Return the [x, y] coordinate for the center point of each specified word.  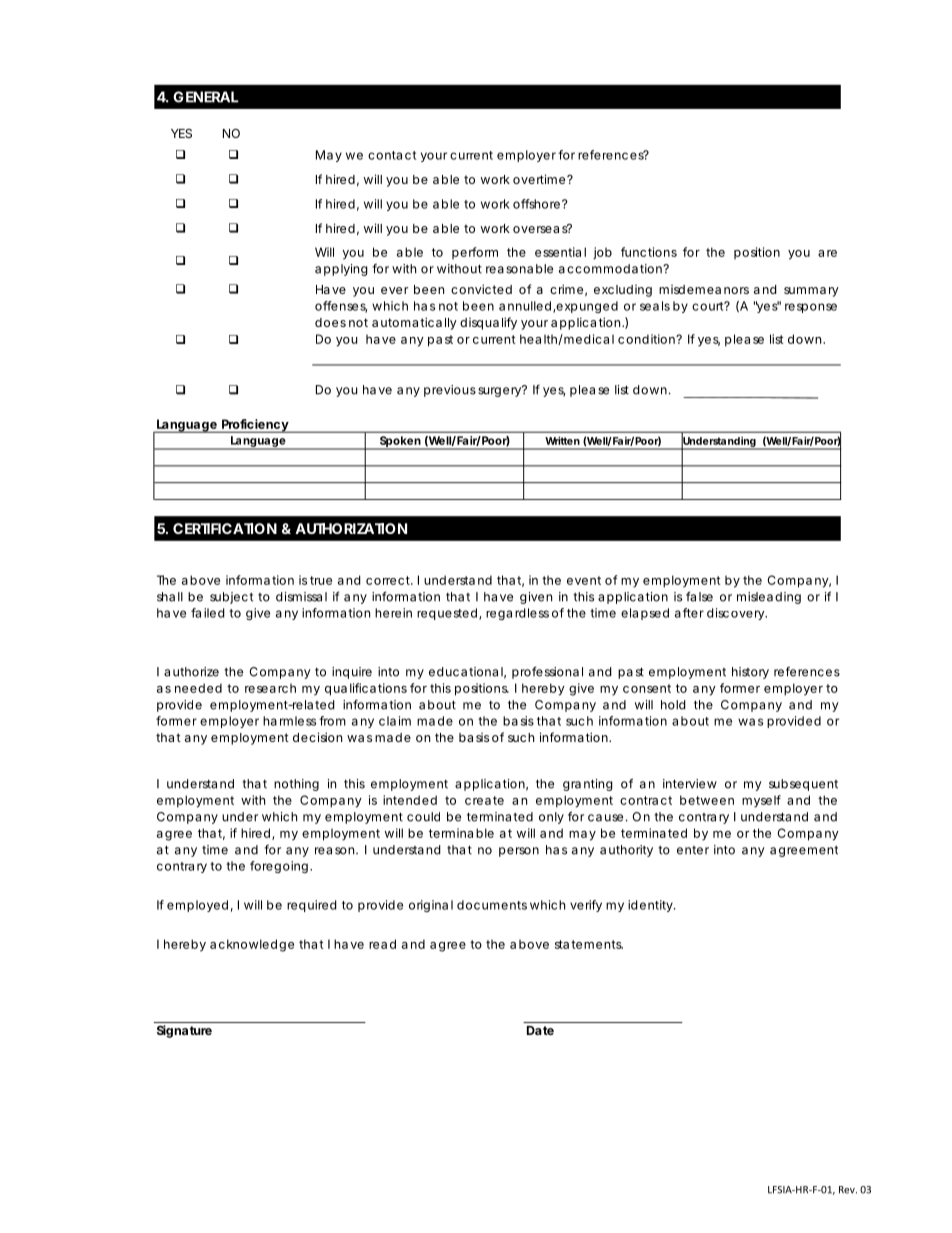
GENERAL [206, 97]
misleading [769, 598]
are [827, 253]
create [484, 800]
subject [231, 598]
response [811, 308]
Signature [184, 1031]
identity [651, 906]
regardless [517, 614]
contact [392, 155]
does [330, 322]
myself [761, 801]
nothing [296, 785]
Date [540, 1030]
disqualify [488, 323]
